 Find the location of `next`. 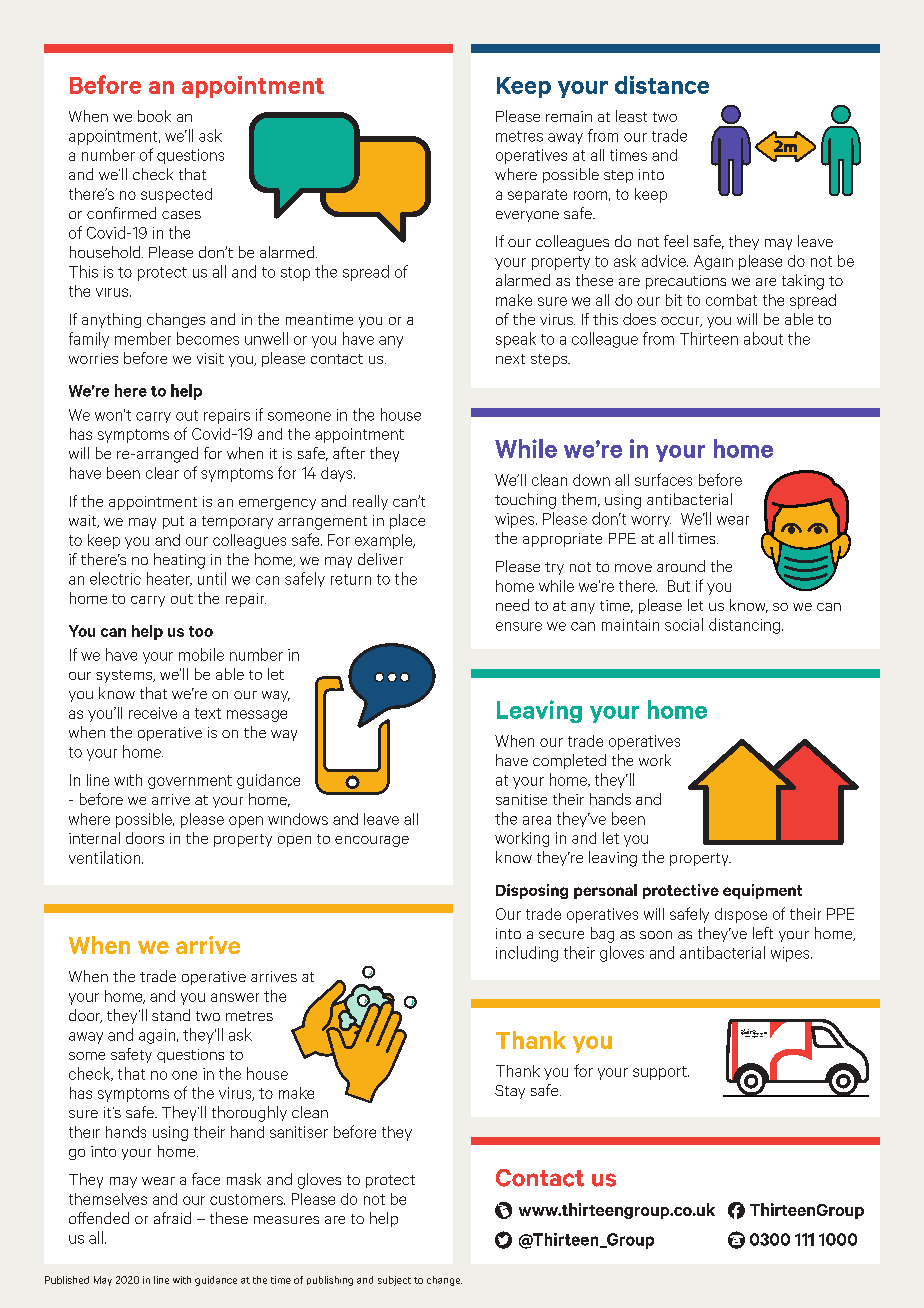

next is located at coordinates (510, 359).
